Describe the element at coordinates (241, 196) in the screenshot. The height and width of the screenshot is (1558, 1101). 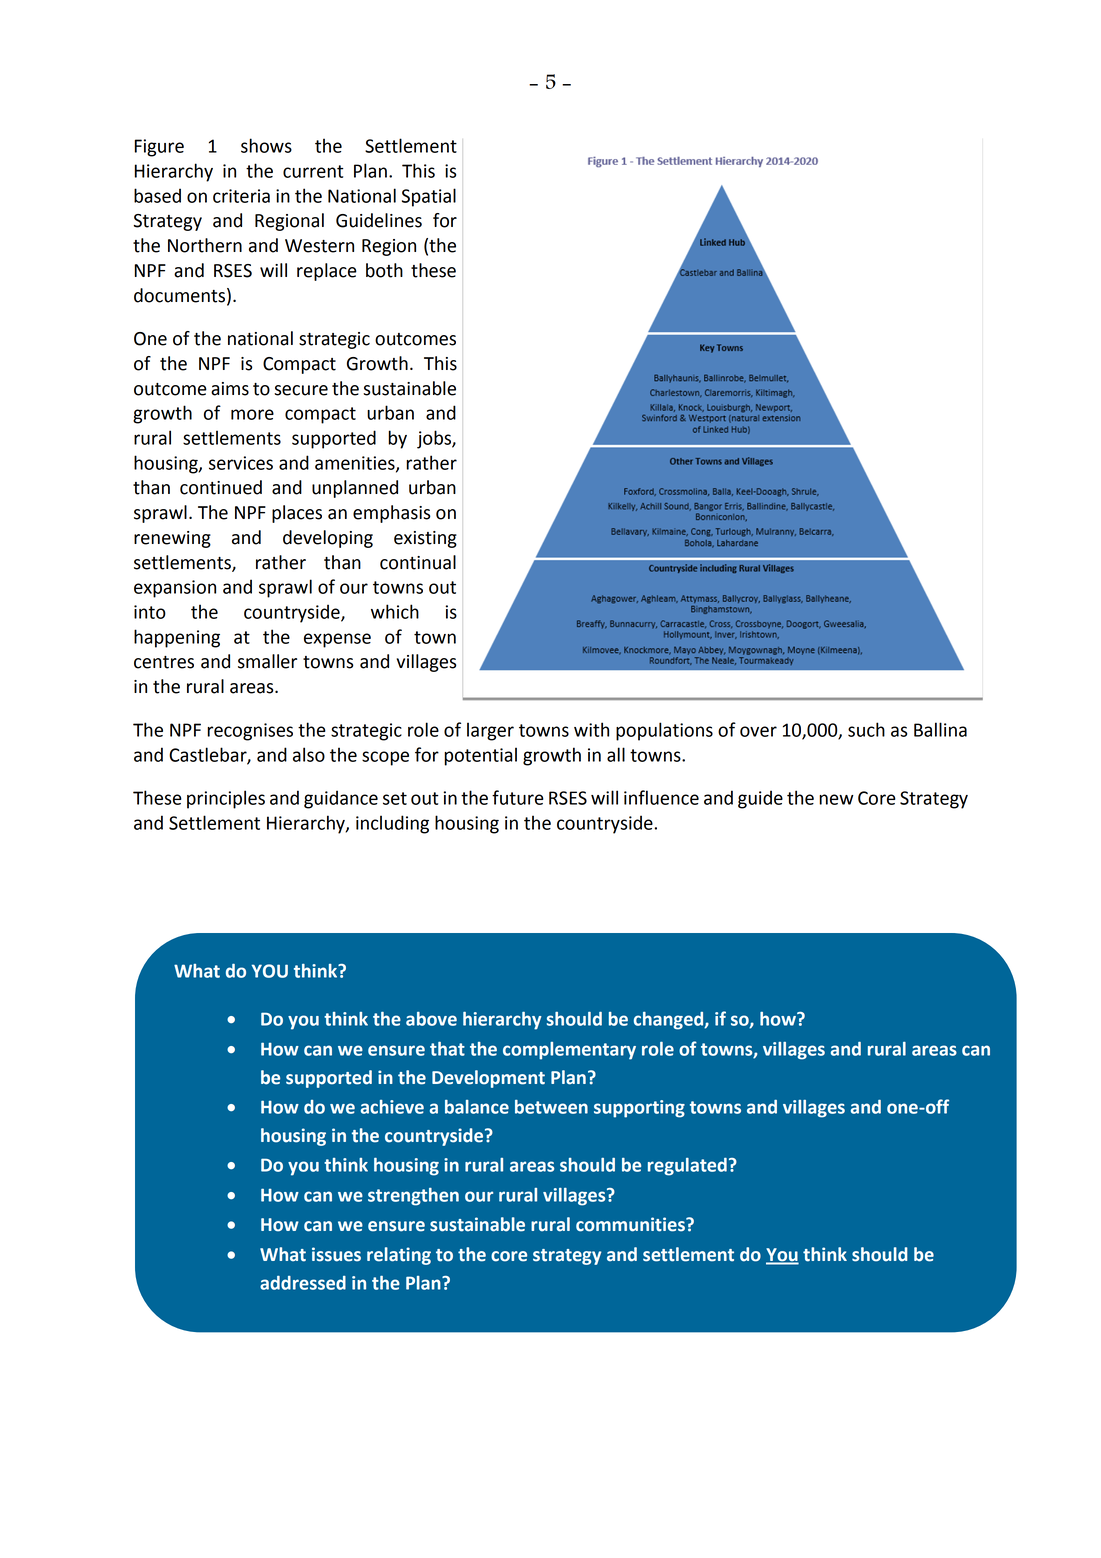
I see `criteria` at that location.
